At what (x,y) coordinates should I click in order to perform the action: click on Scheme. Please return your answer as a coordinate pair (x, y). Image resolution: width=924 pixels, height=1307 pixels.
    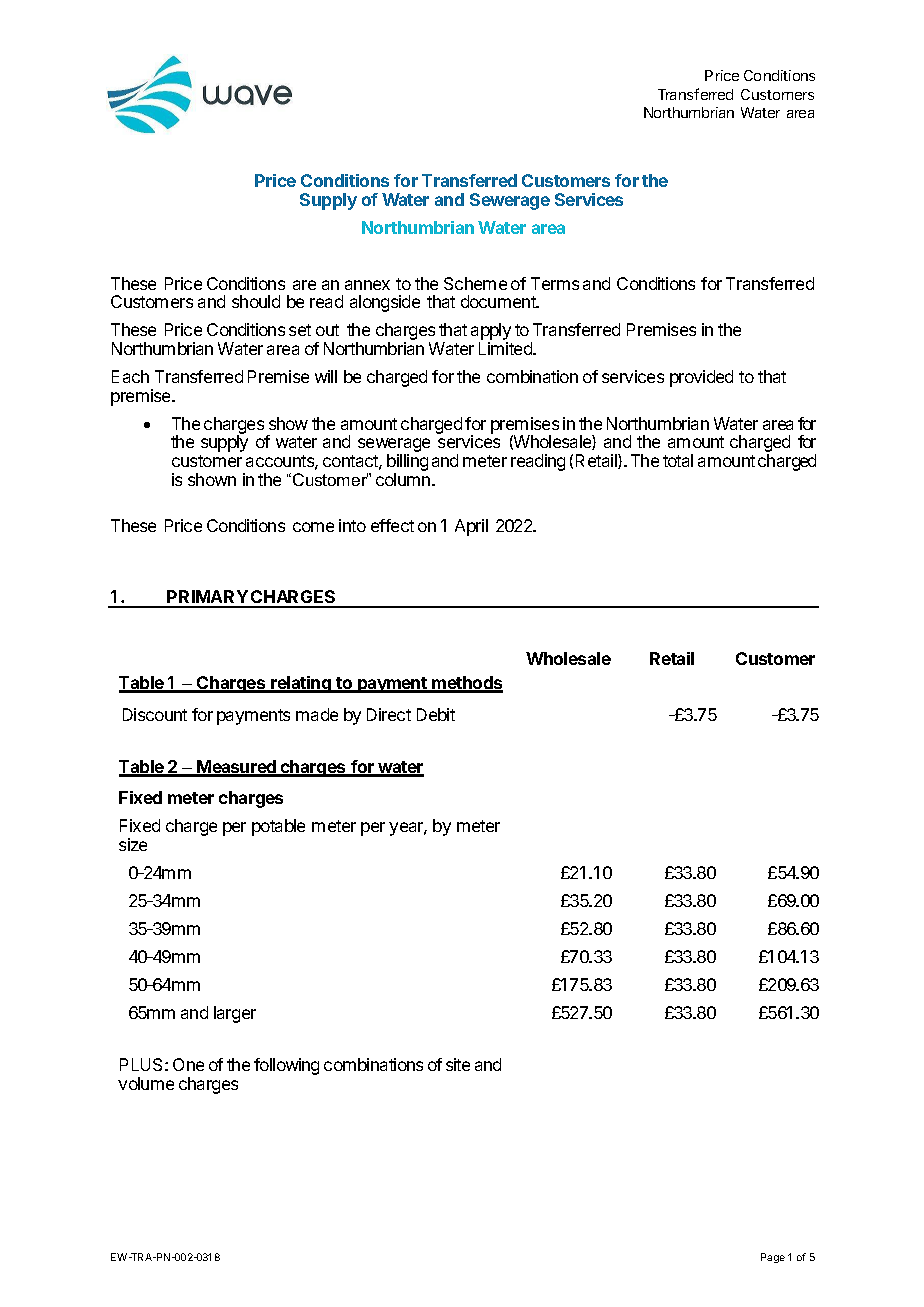
    Looking at the image, I should click on (475, 283).
